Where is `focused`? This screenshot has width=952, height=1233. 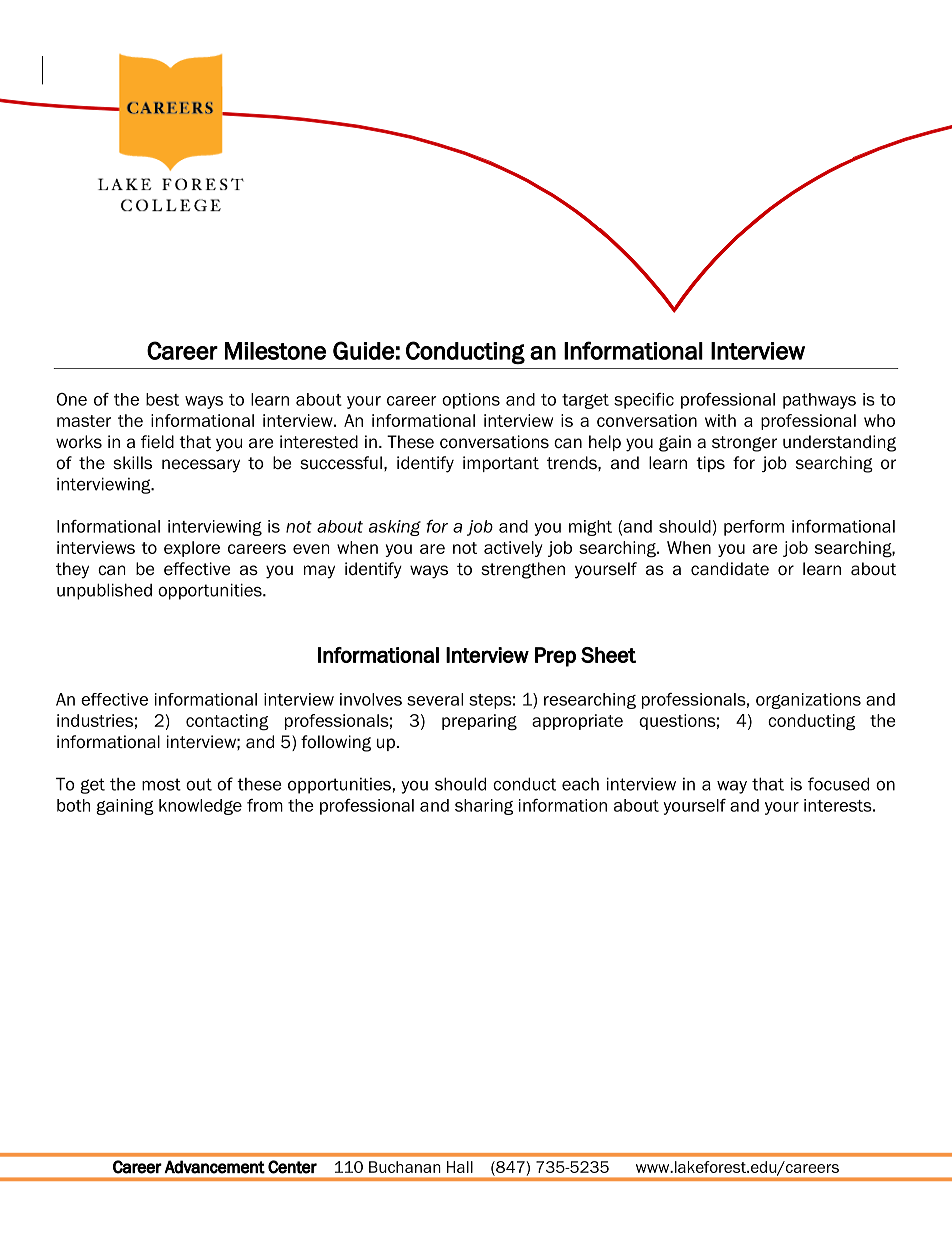
focused is located at coordinates (838, 784).
